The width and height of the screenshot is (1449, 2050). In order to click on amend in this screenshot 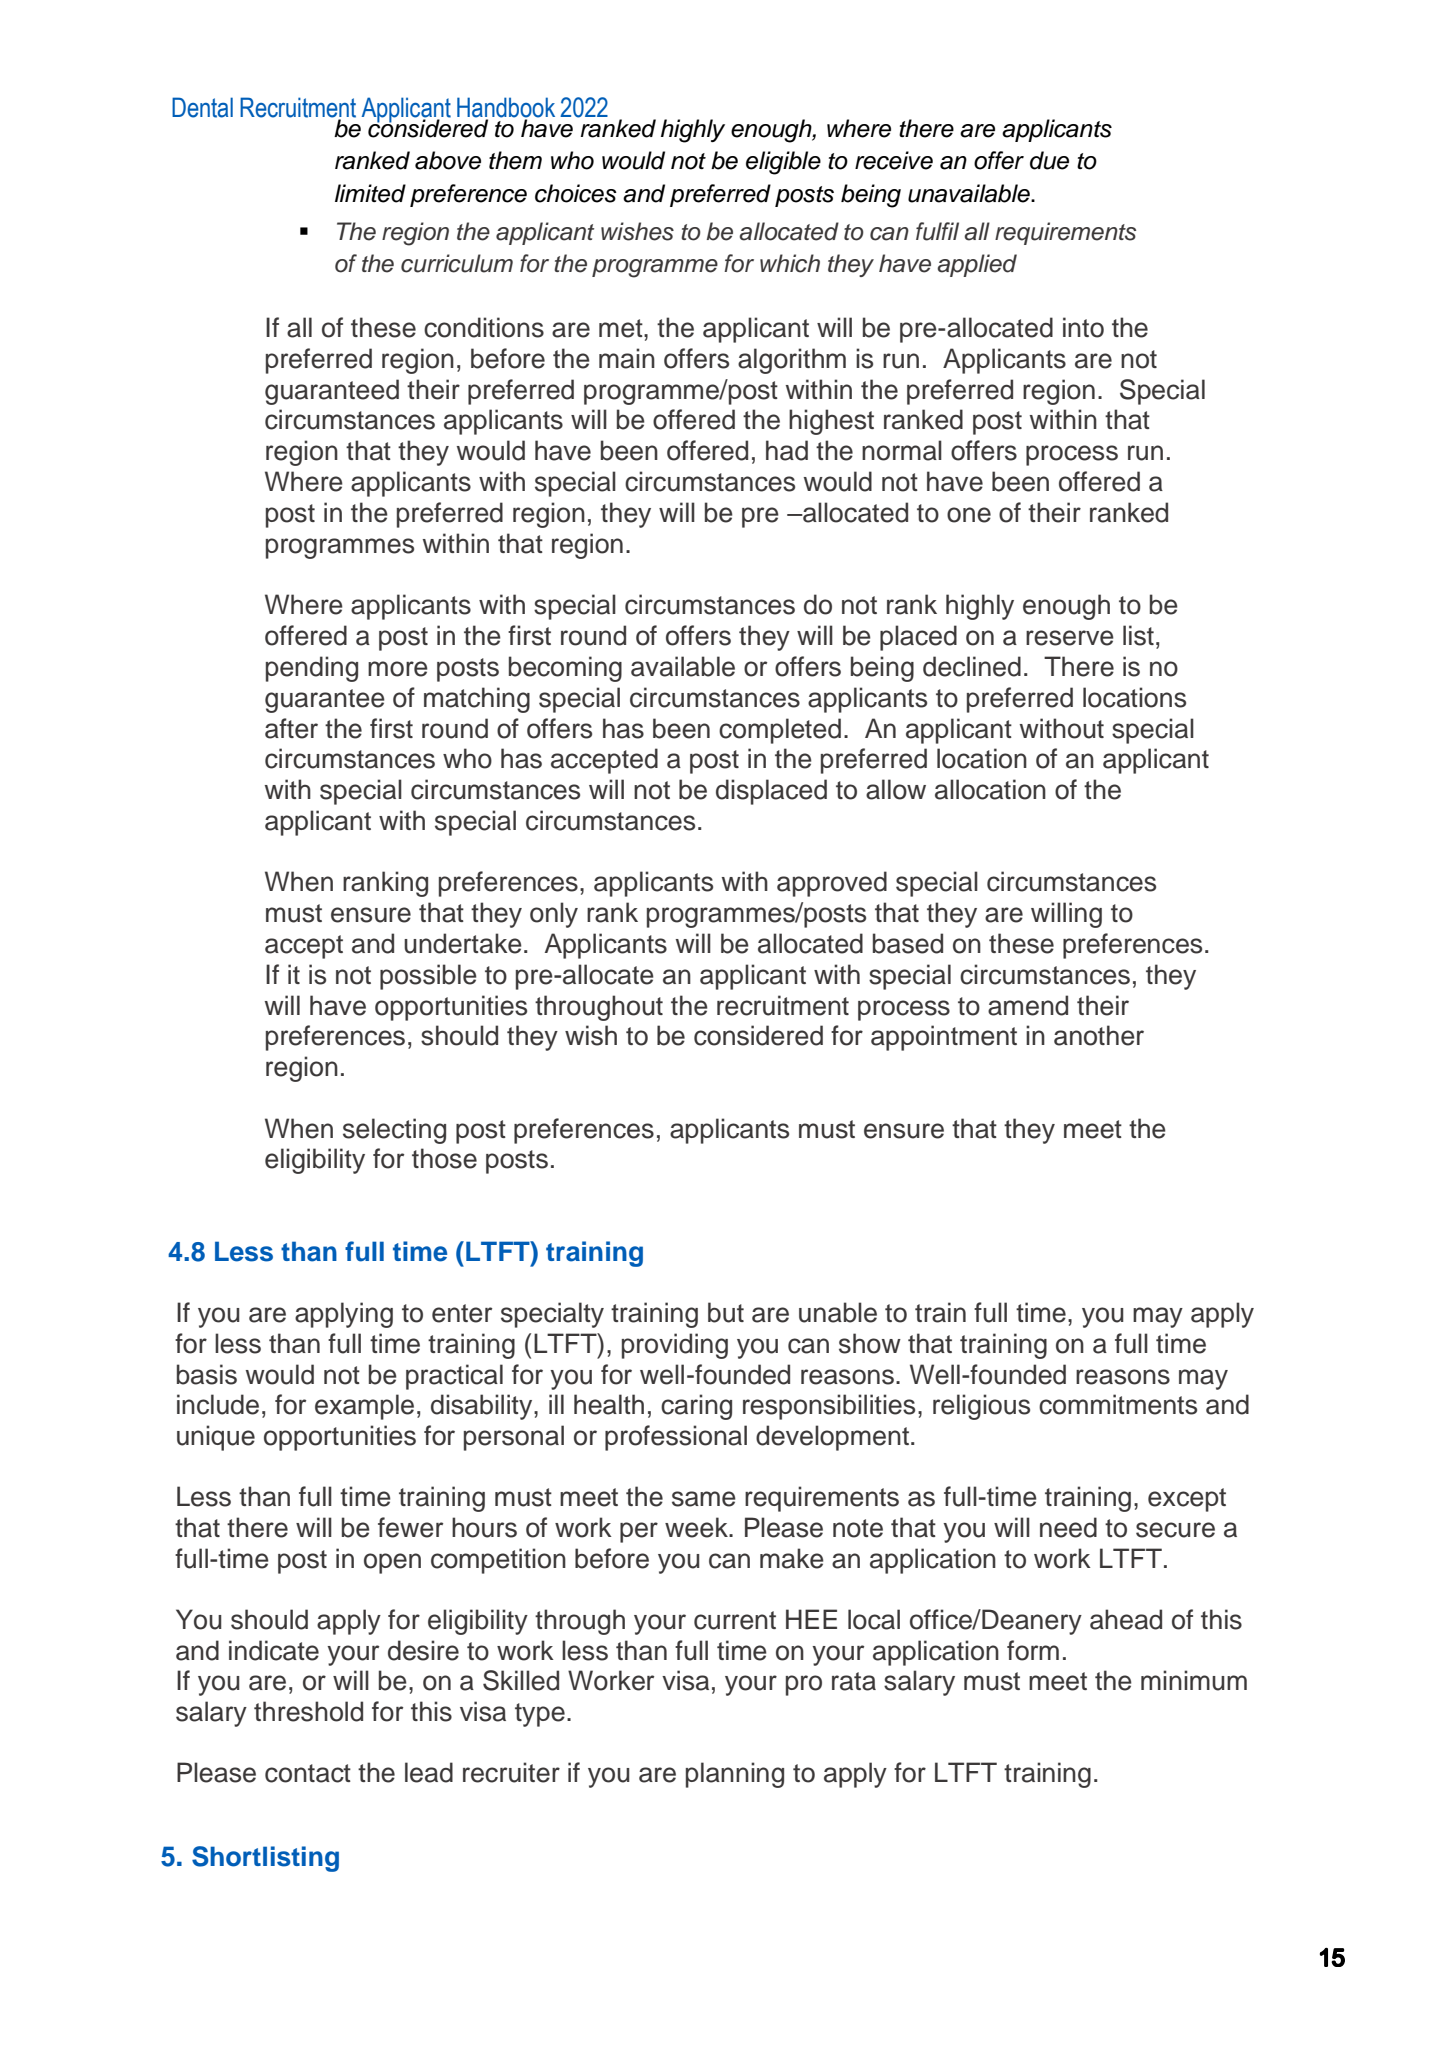, I will do `click(1028, 1005)`.
